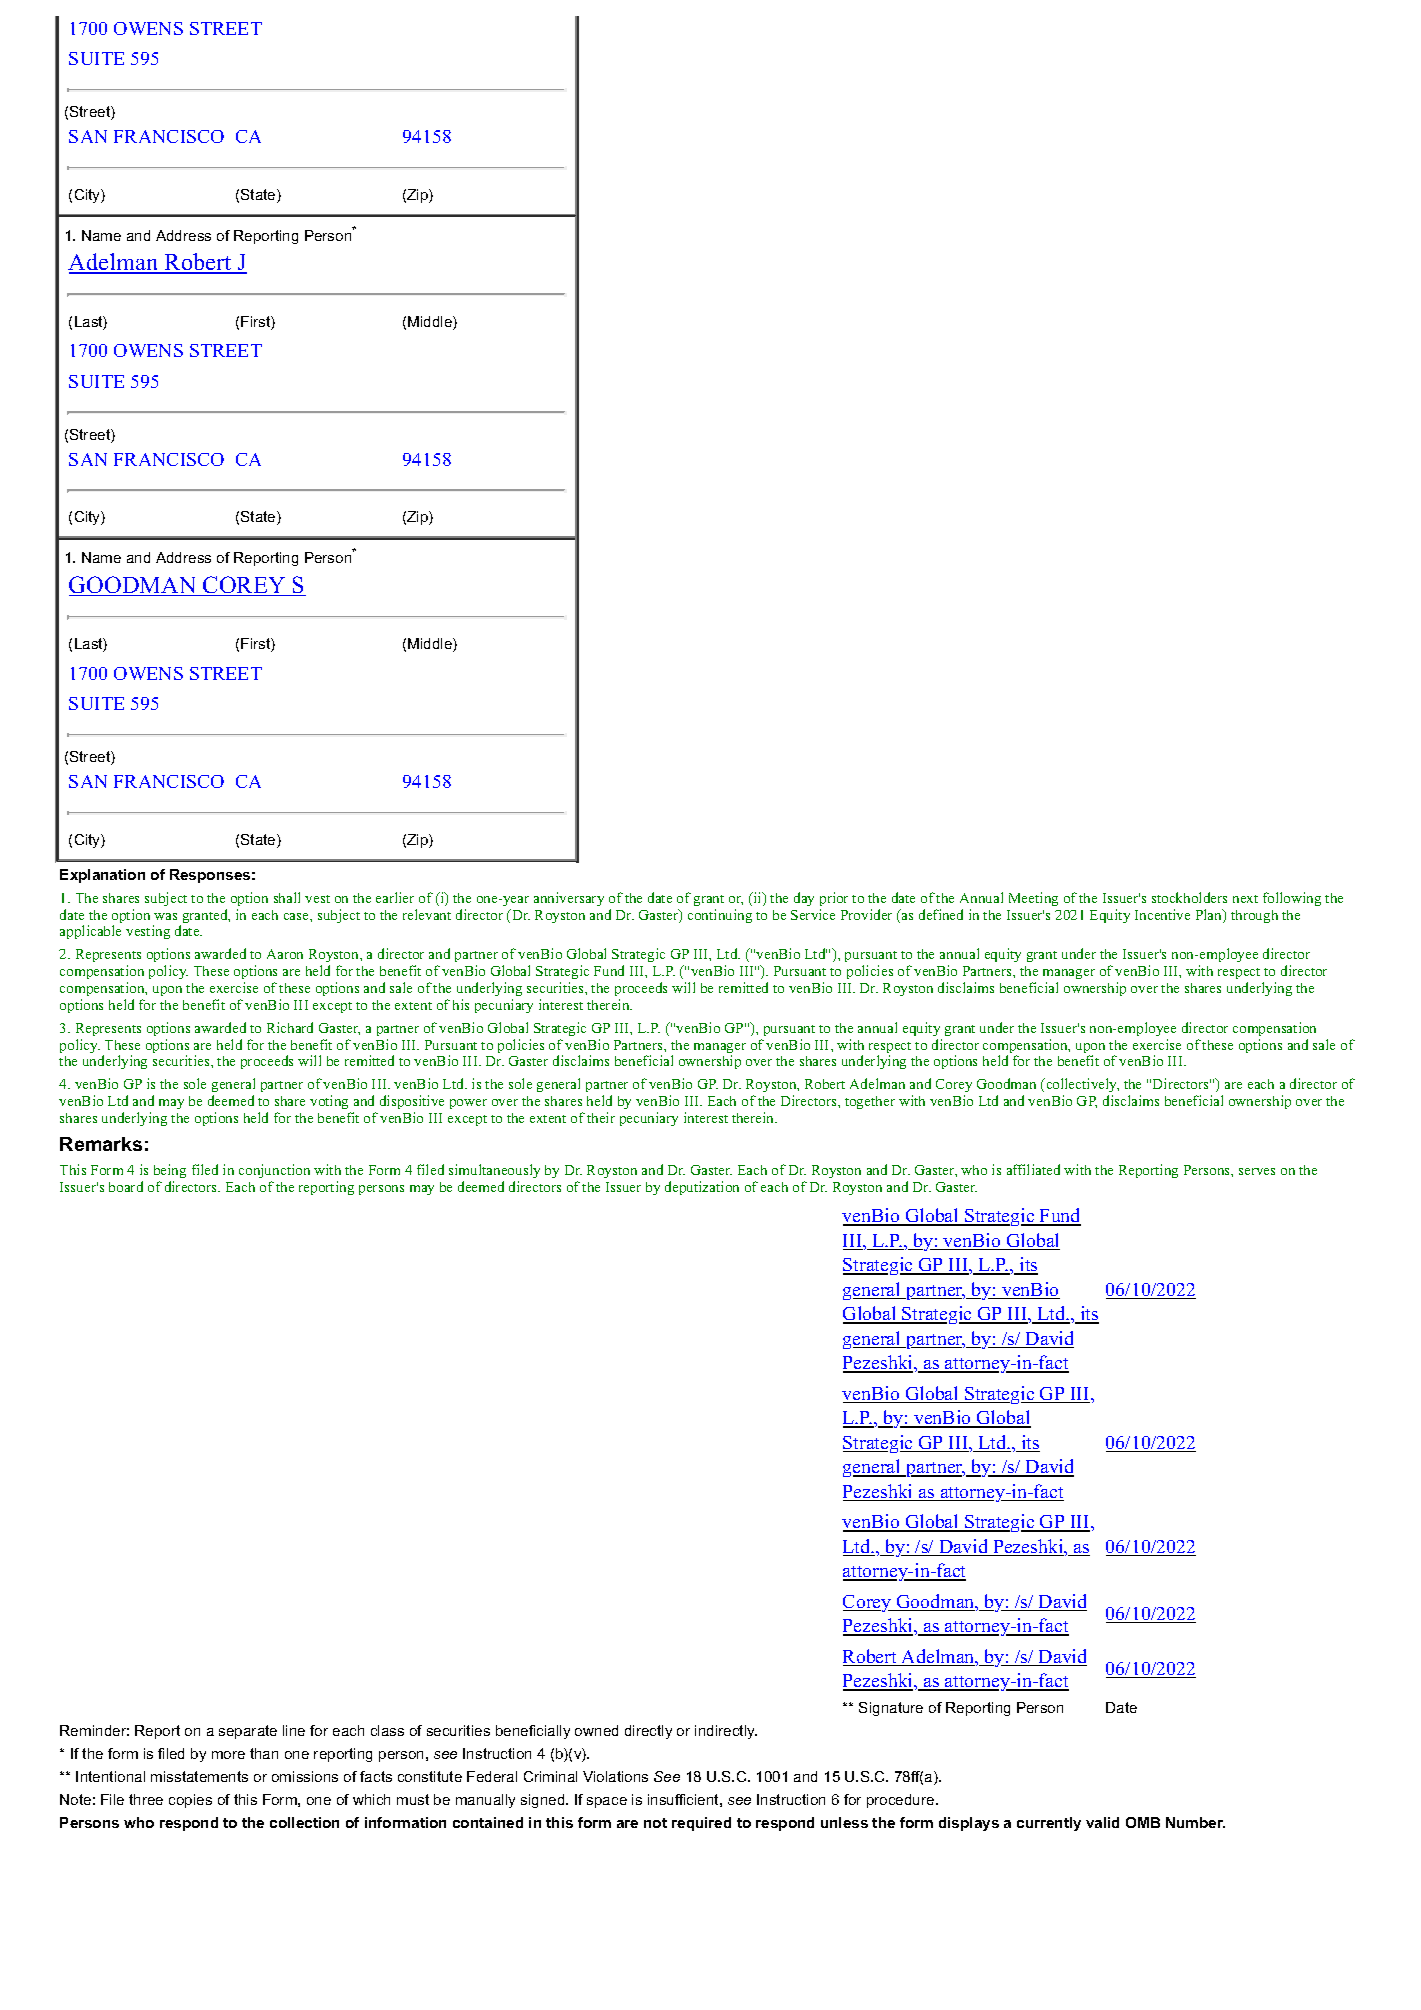 Image resolution: width=1421 pixels, height=2010 pixels. Describe the element at coordinates (494, 1171) in the screenshot. I see `simultaneously` at that location.
